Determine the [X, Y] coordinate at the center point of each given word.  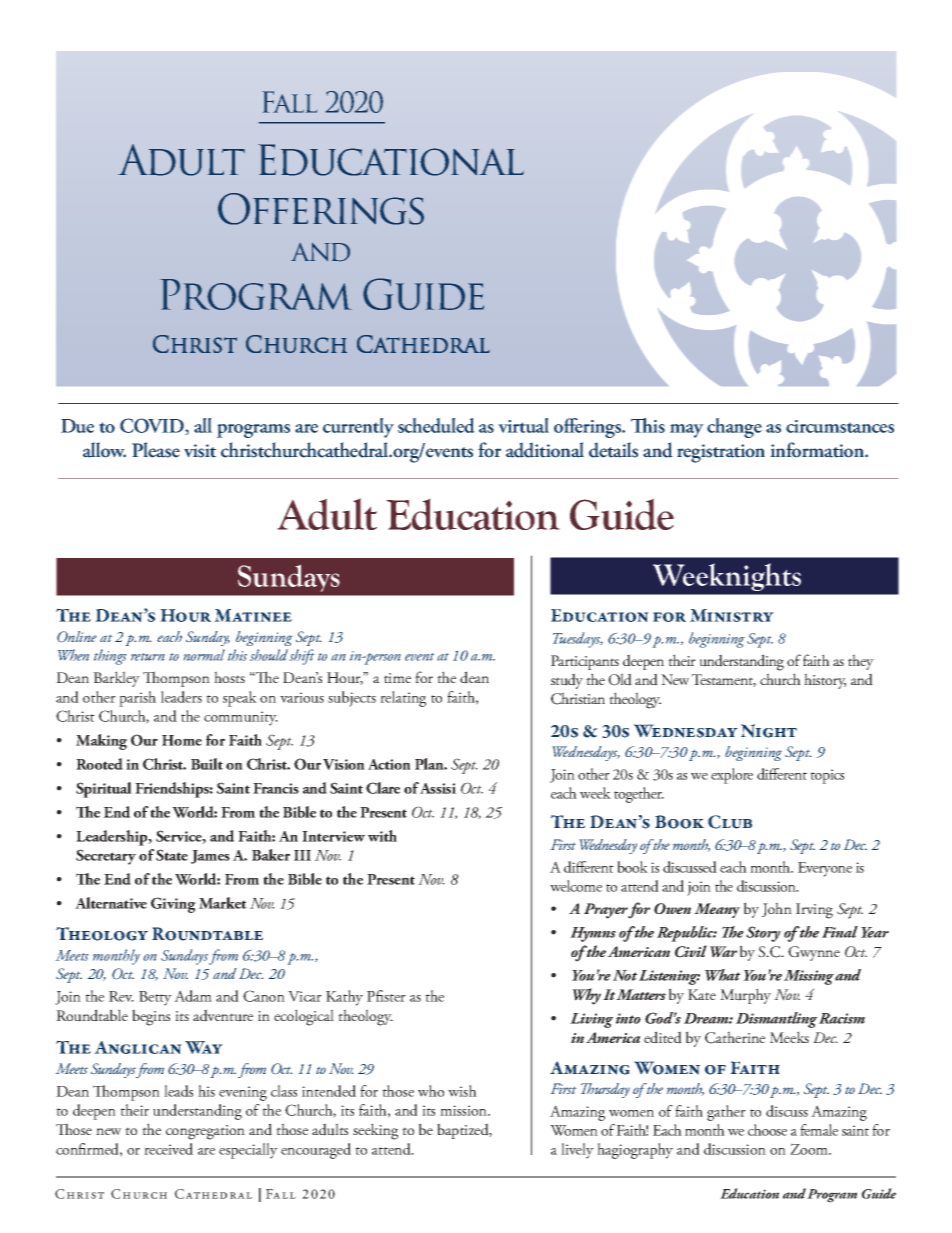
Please [156, 450]
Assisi [438, 788]
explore [732, 776]
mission [464, 1110]
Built [207, 764]
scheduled [436, 425]
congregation [205, 1132]
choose [767, 1130]
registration [721, 453]
